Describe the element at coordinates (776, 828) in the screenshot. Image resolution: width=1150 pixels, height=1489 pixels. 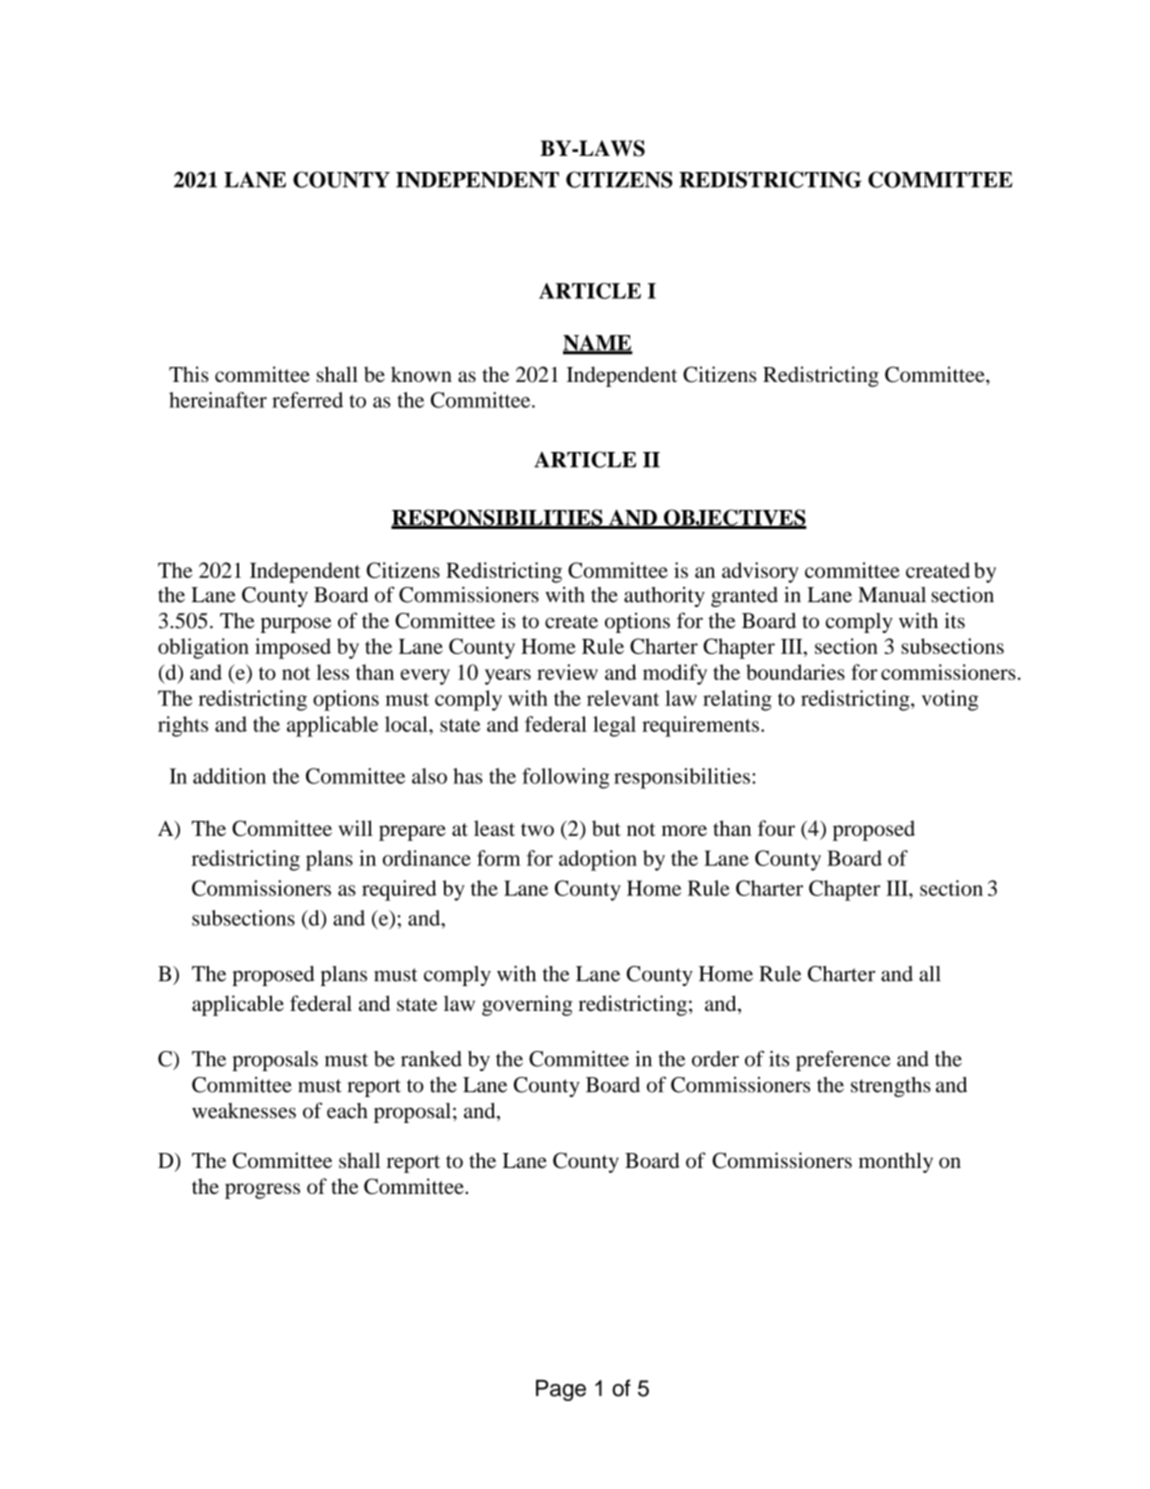
I see `four` at that location.
